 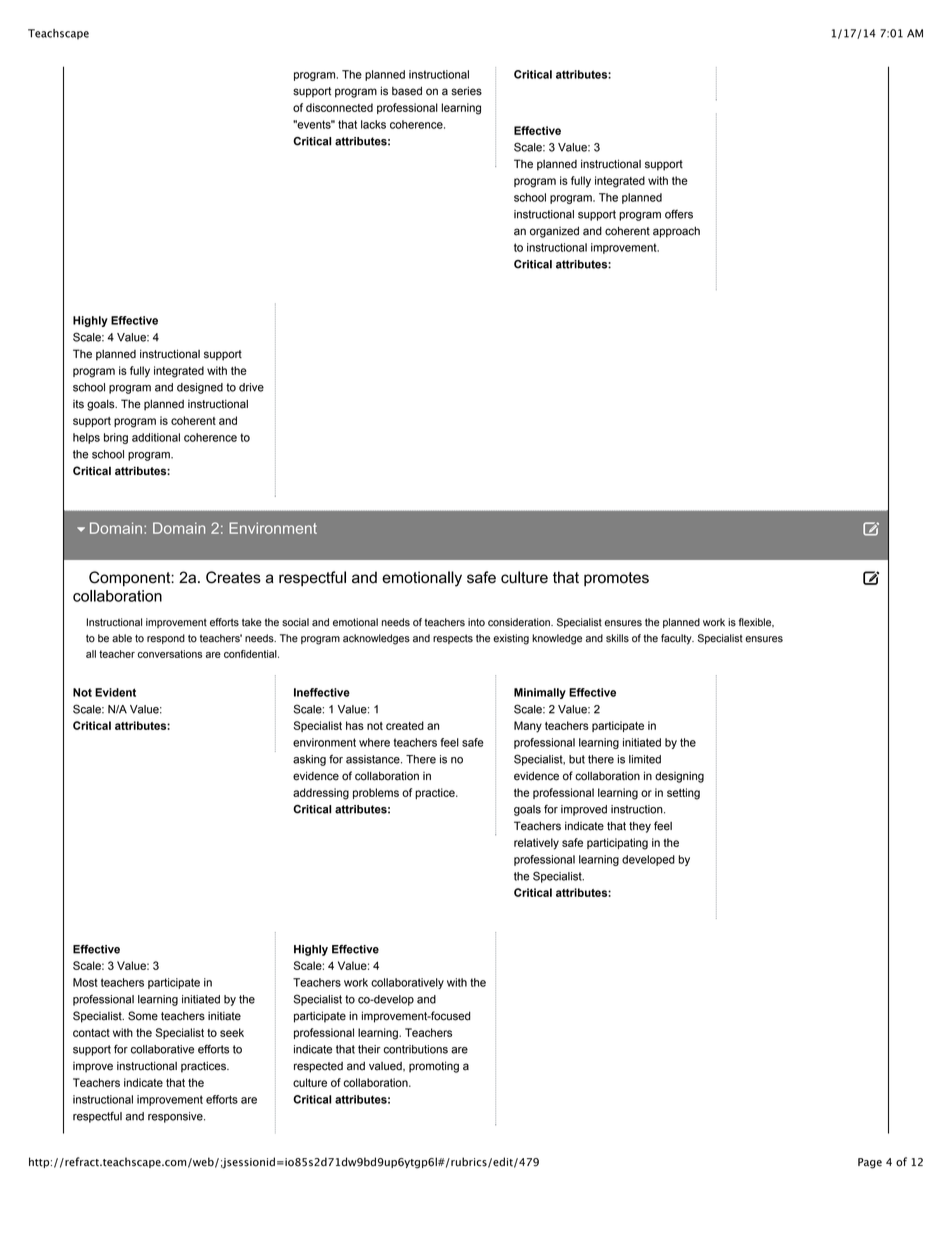 What do you see at coordinates (536, 844) in the screenshot?
I see `relatively` at bounding box center [536, 844].
